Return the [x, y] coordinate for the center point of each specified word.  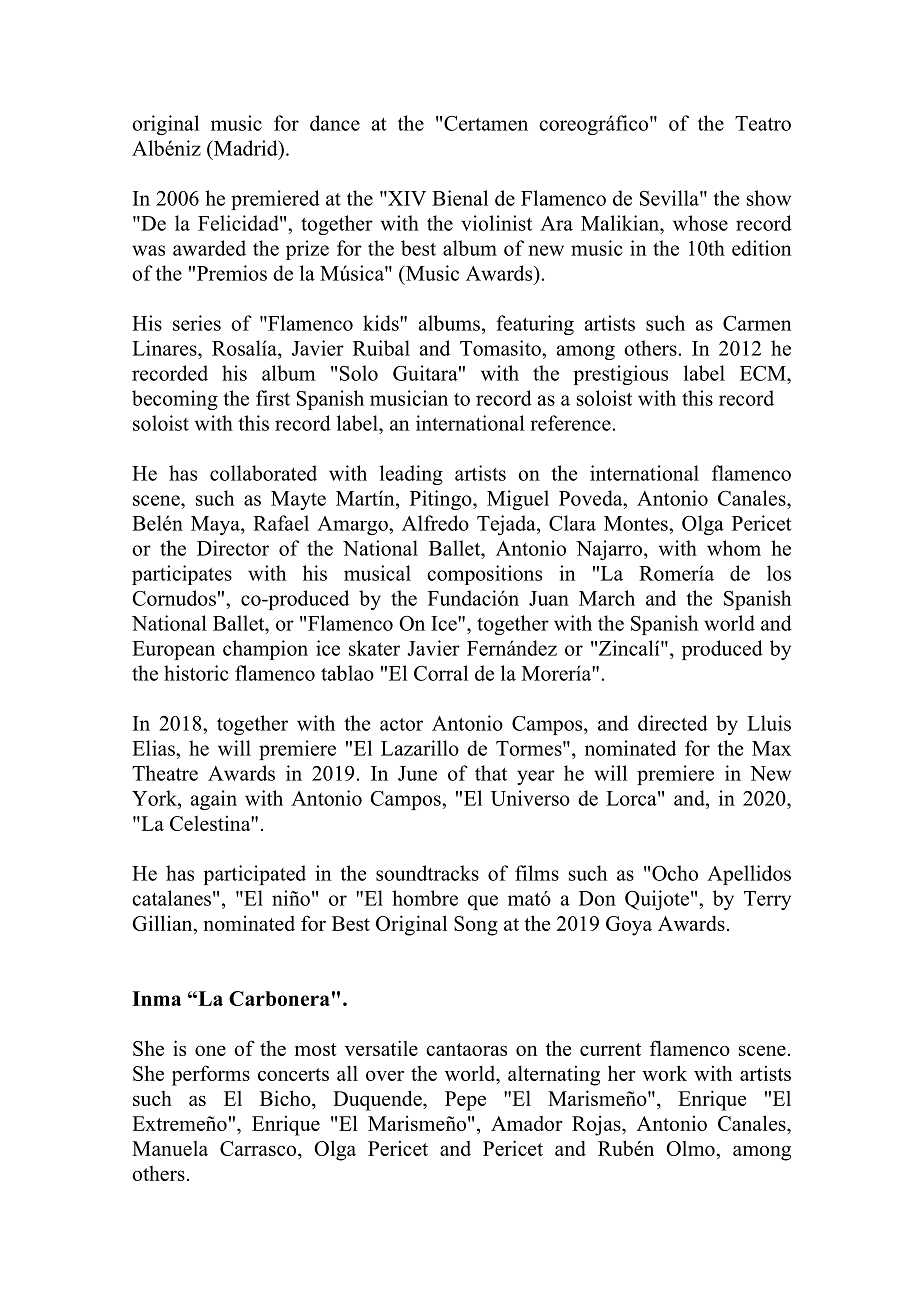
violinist [496, 223]
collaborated [263, 473]
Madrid [245, 148]
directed [673, 723]
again [214, 800]
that [491, 773]
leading [411, 475]
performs [211, 1075]
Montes [637, 523]
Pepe [465, 1101]
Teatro [763, 123]
